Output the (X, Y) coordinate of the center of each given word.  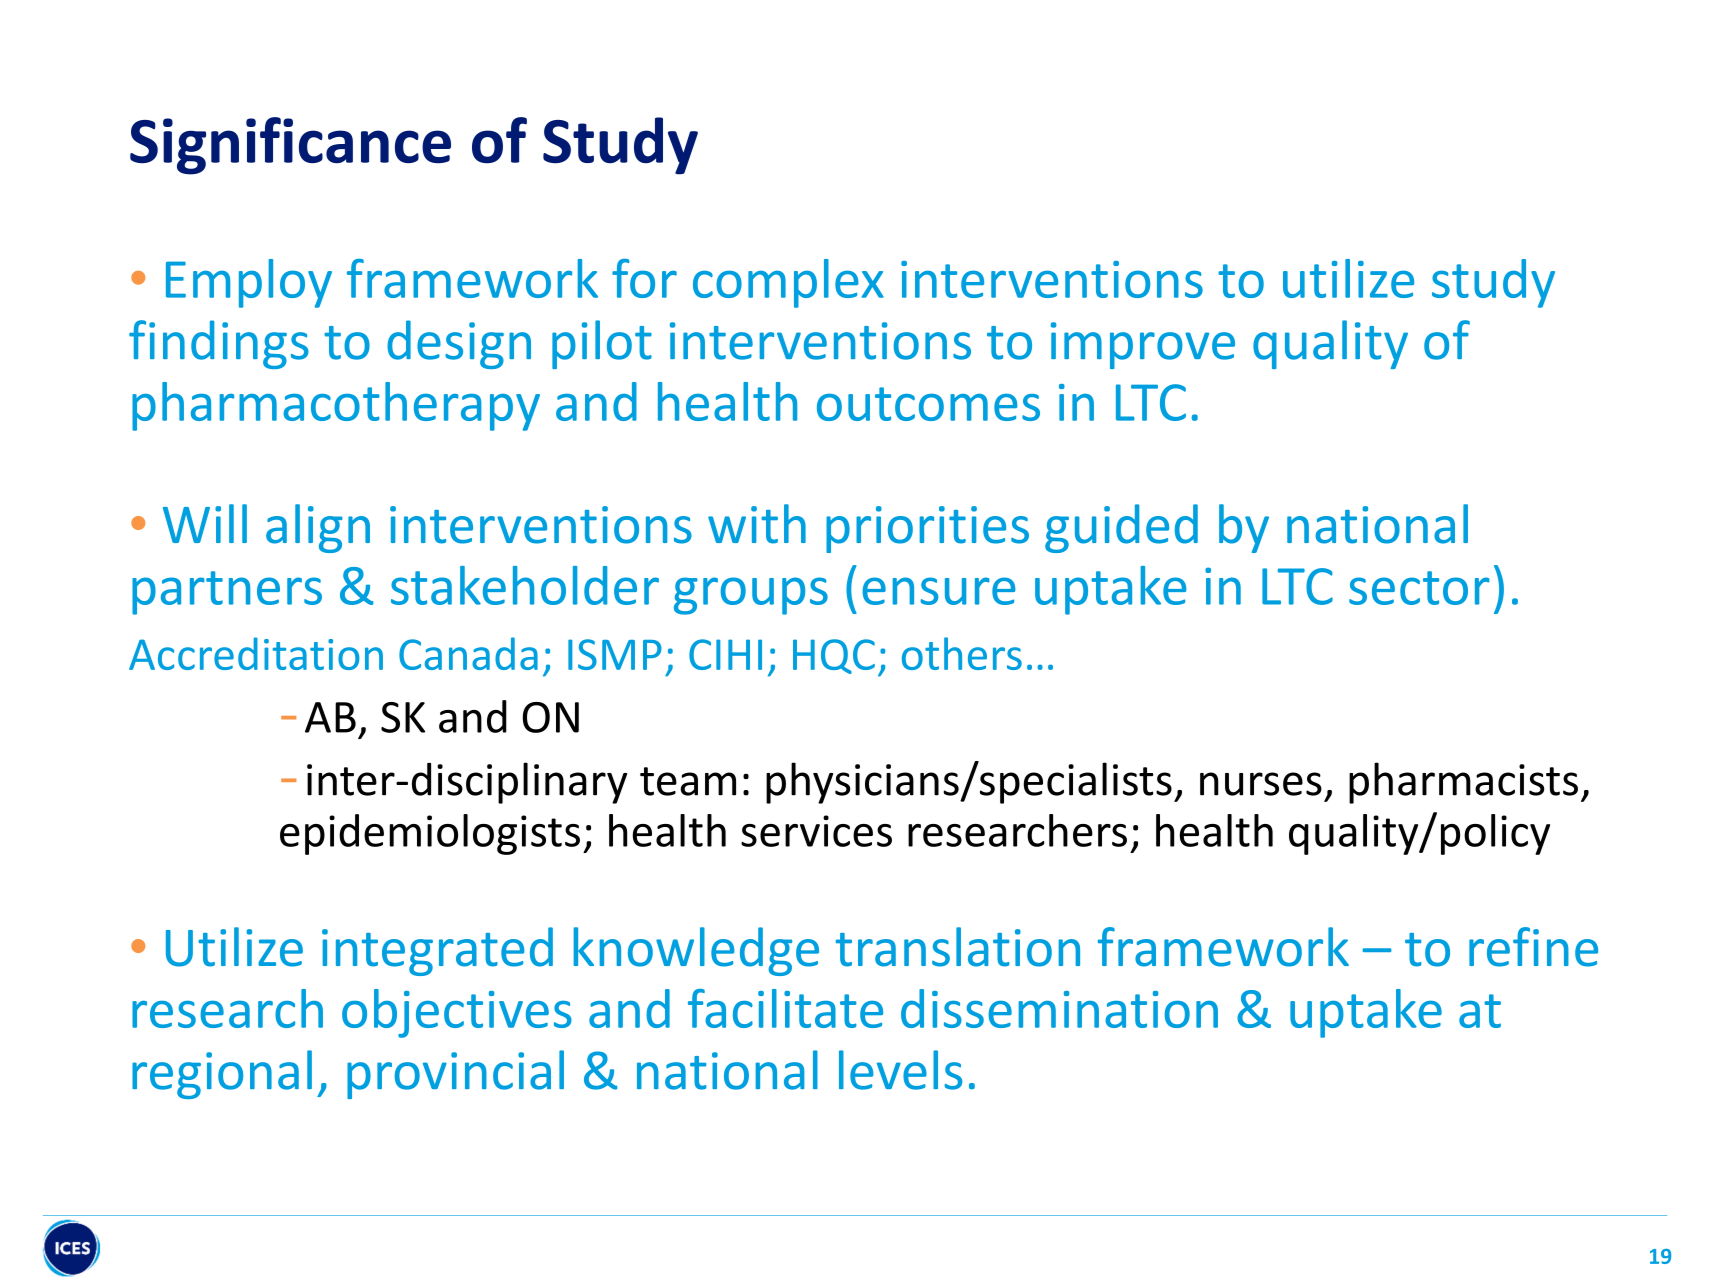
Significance (290, 146)
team (688, 781)
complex (788, 283)
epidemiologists (430, 834)
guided (1121, 528)
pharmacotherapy (336, 406)
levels (900, 1070)
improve (1143, 345)
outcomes (928, 404)
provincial (455, 1074)
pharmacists (1463, 783)
